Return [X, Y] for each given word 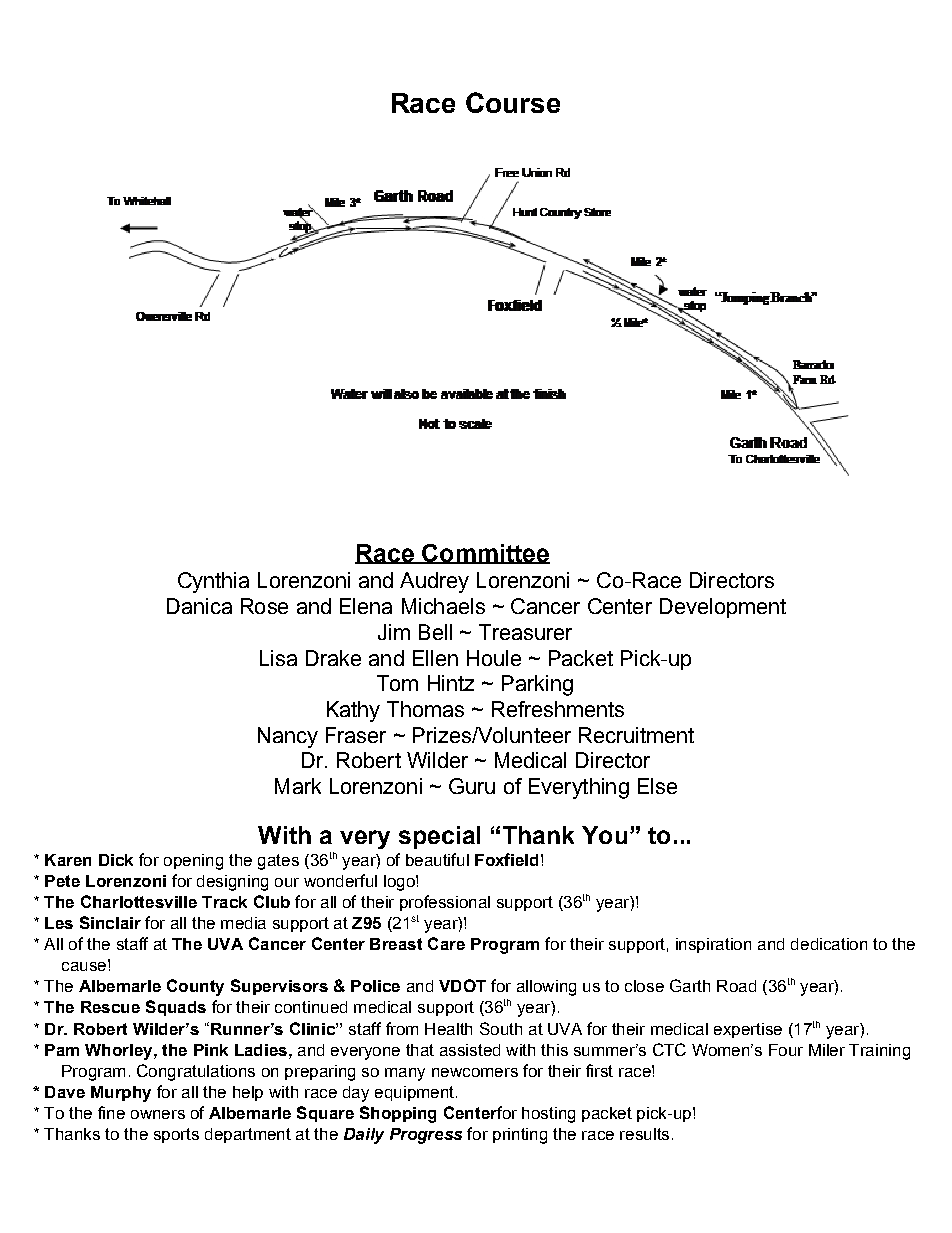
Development [723, 608]
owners [158, 1114]
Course [513, 102]
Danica [199, 606]
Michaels [443, 606]
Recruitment [636, 735]
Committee [485, 554]
